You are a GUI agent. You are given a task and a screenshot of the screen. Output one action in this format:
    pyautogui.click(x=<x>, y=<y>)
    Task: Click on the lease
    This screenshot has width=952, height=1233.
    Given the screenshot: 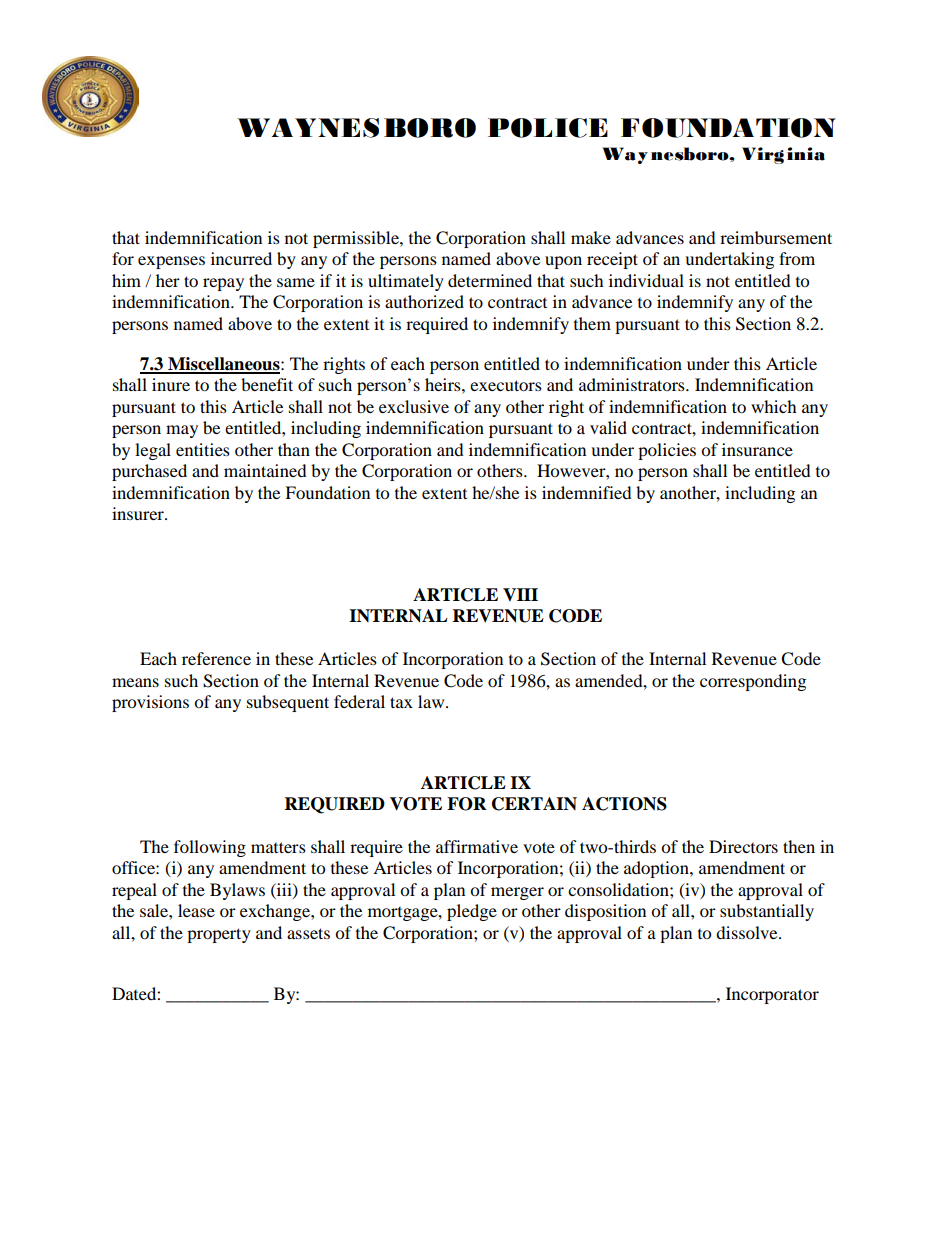 What is the action you would take?
    pyautogui.click(x=196, y=910)
